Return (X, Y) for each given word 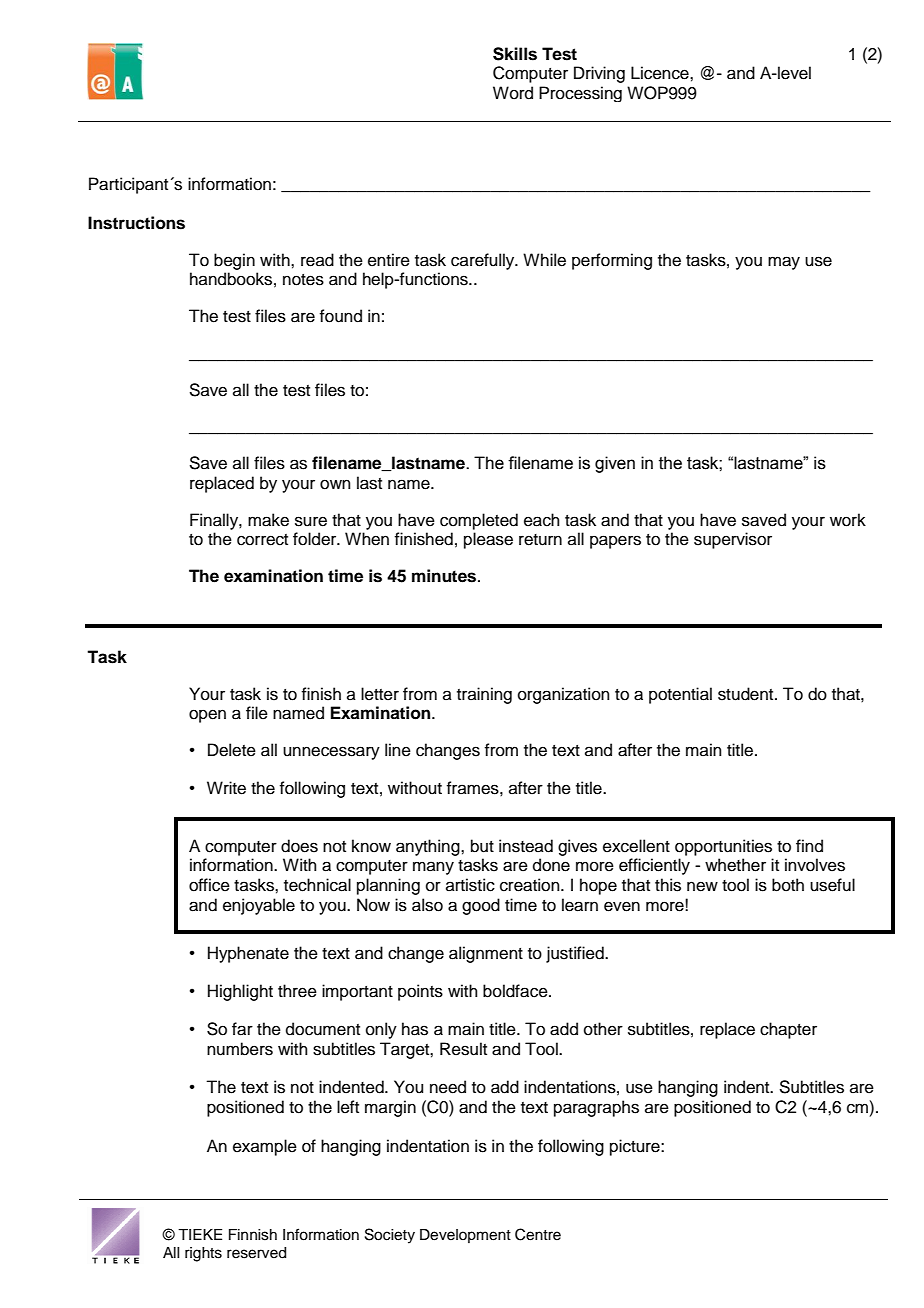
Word (513, 93)
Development (465, 1236)
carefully (484, 261)
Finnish (253, 1235)
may (784, 263)
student (747, 694)
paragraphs (596, 1108)
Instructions (136, 223)
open (207, 716)
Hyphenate (248, 954)
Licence (661, 73)
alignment (486, 954)
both (788, 885)
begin (234, 261)
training (484, 695)
